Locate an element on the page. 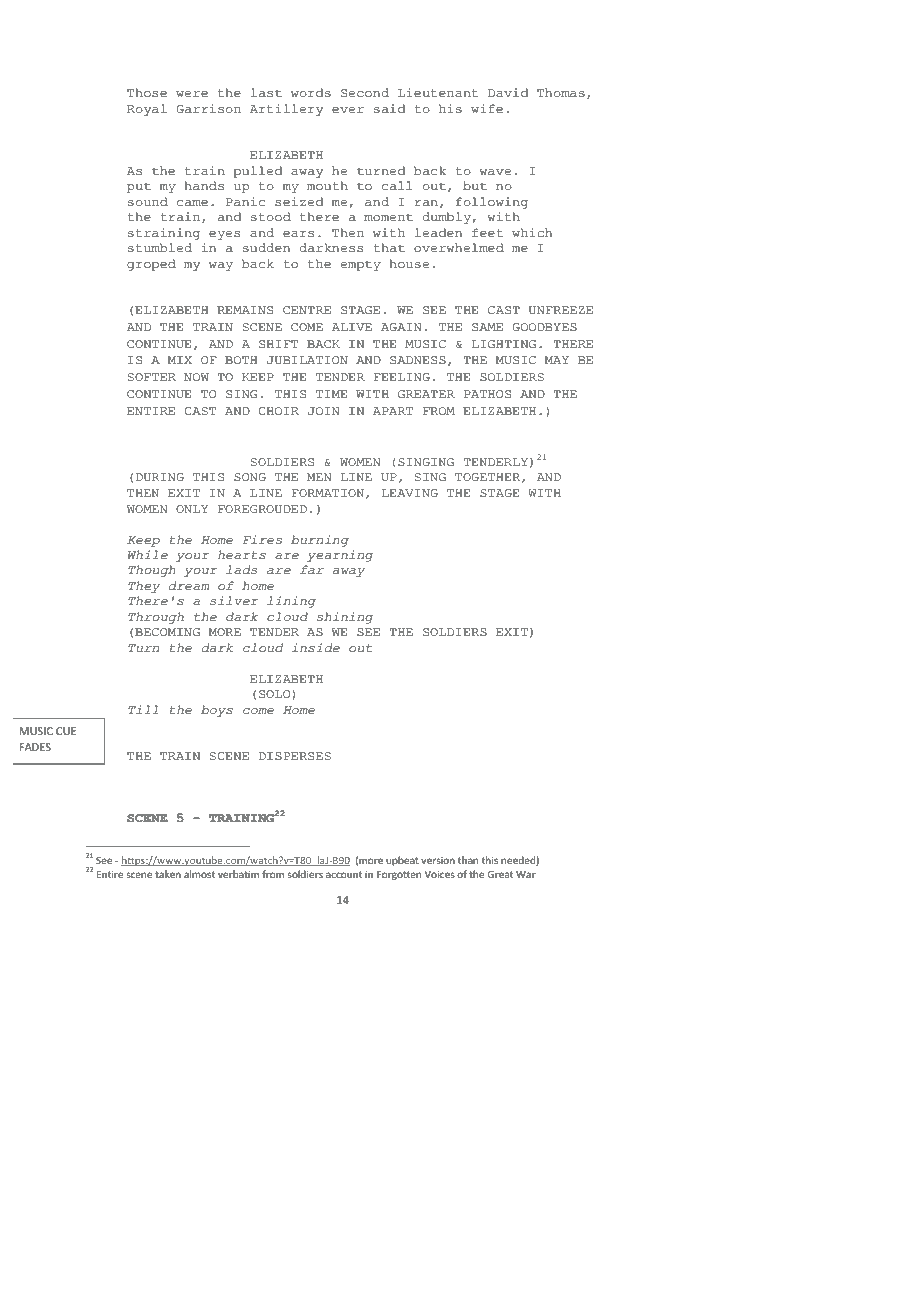  inside is located at coordinates (316, 648).
